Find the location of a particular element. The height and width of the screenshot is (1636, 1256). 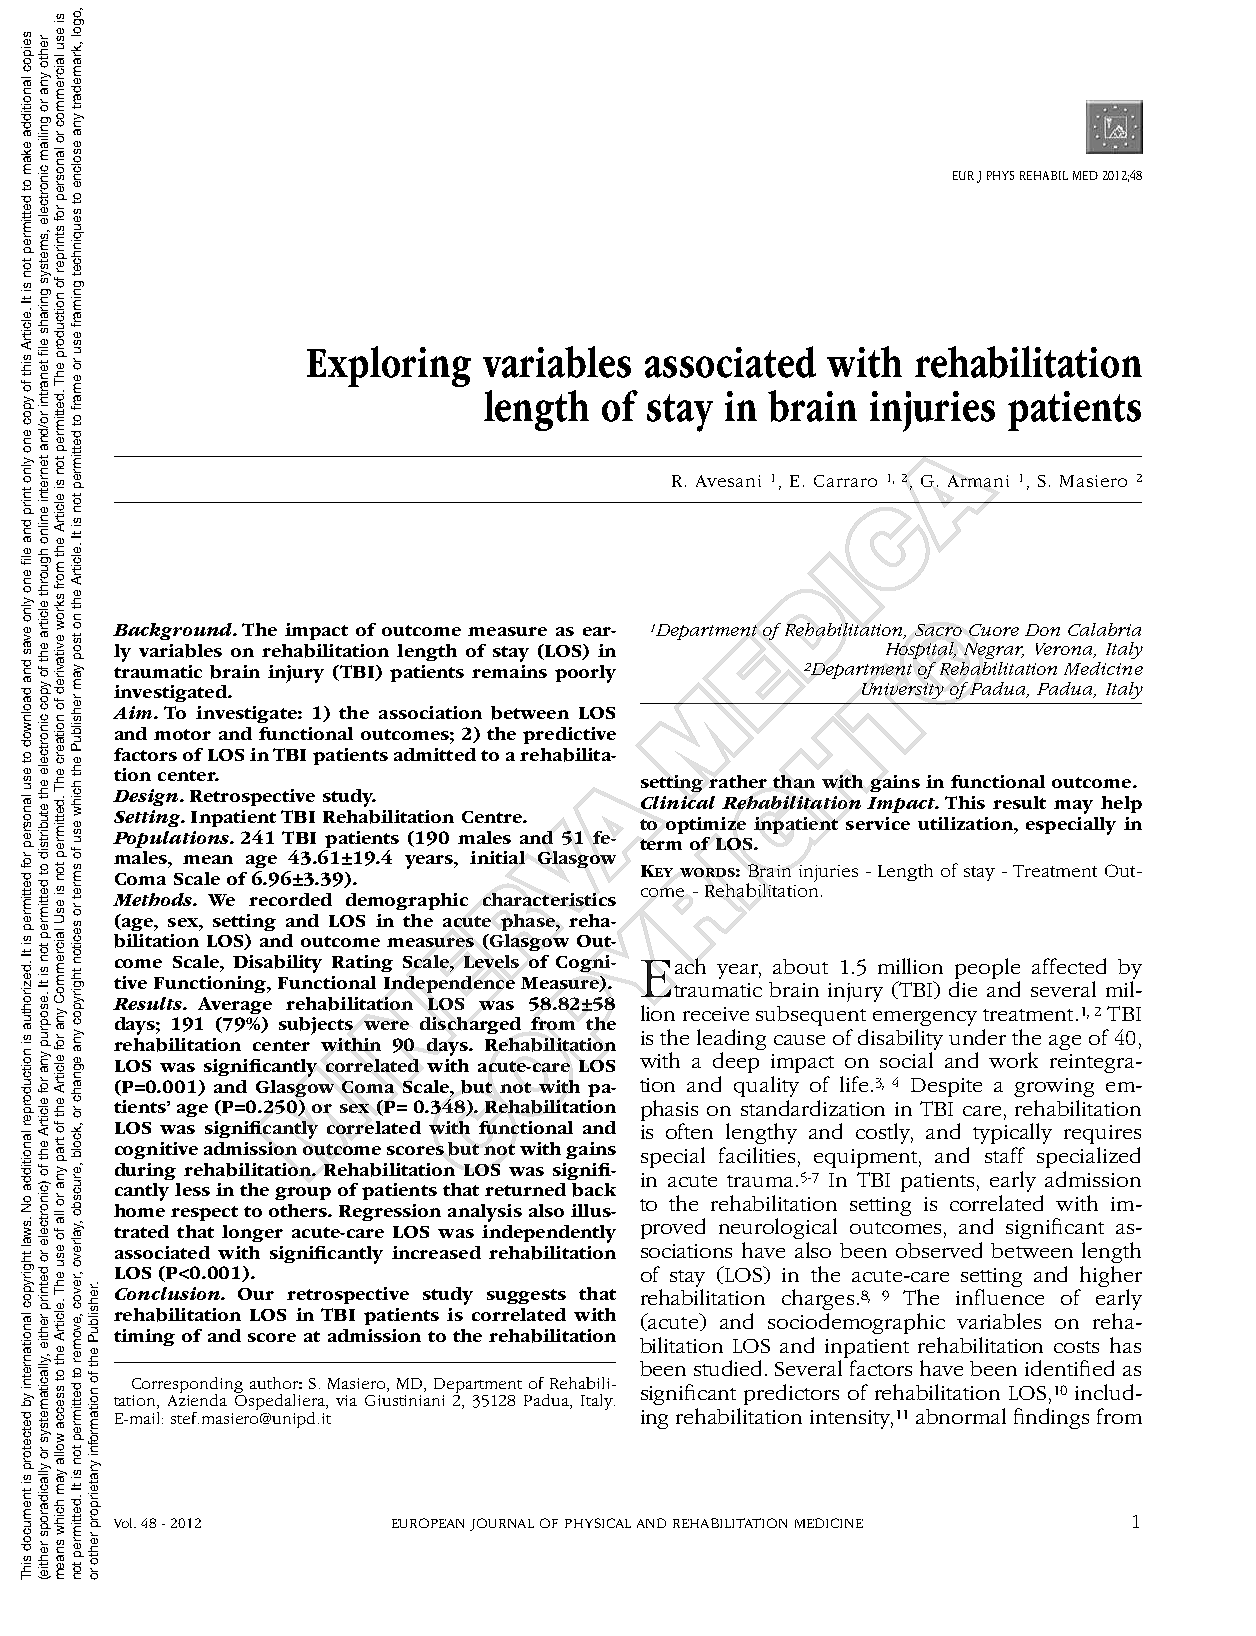

Don is located at coordinates (1042, 630).
